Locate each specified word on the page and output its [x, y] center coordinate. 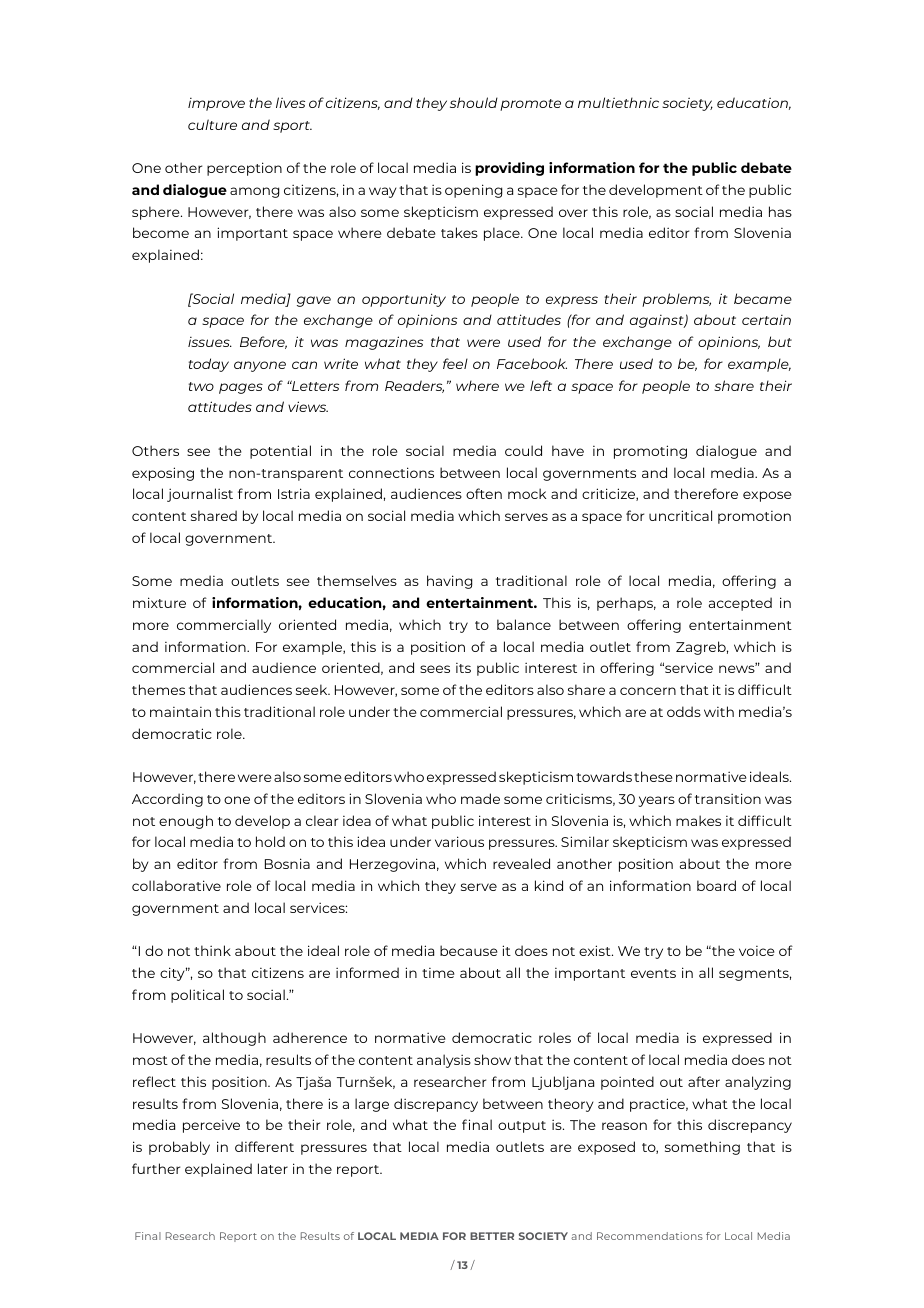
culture [212, 124]
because [469, 950]
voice [757, 951]
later [273, 1168]
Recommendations [650, 1236]
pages [241, 388]
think [212, 950]
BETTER [492, 1236]
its [463, 668]
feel [455, 363]
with [719, 711]
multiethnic [618, 102]
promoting [650, 452]
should [474, 102]
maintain [180, 712]
